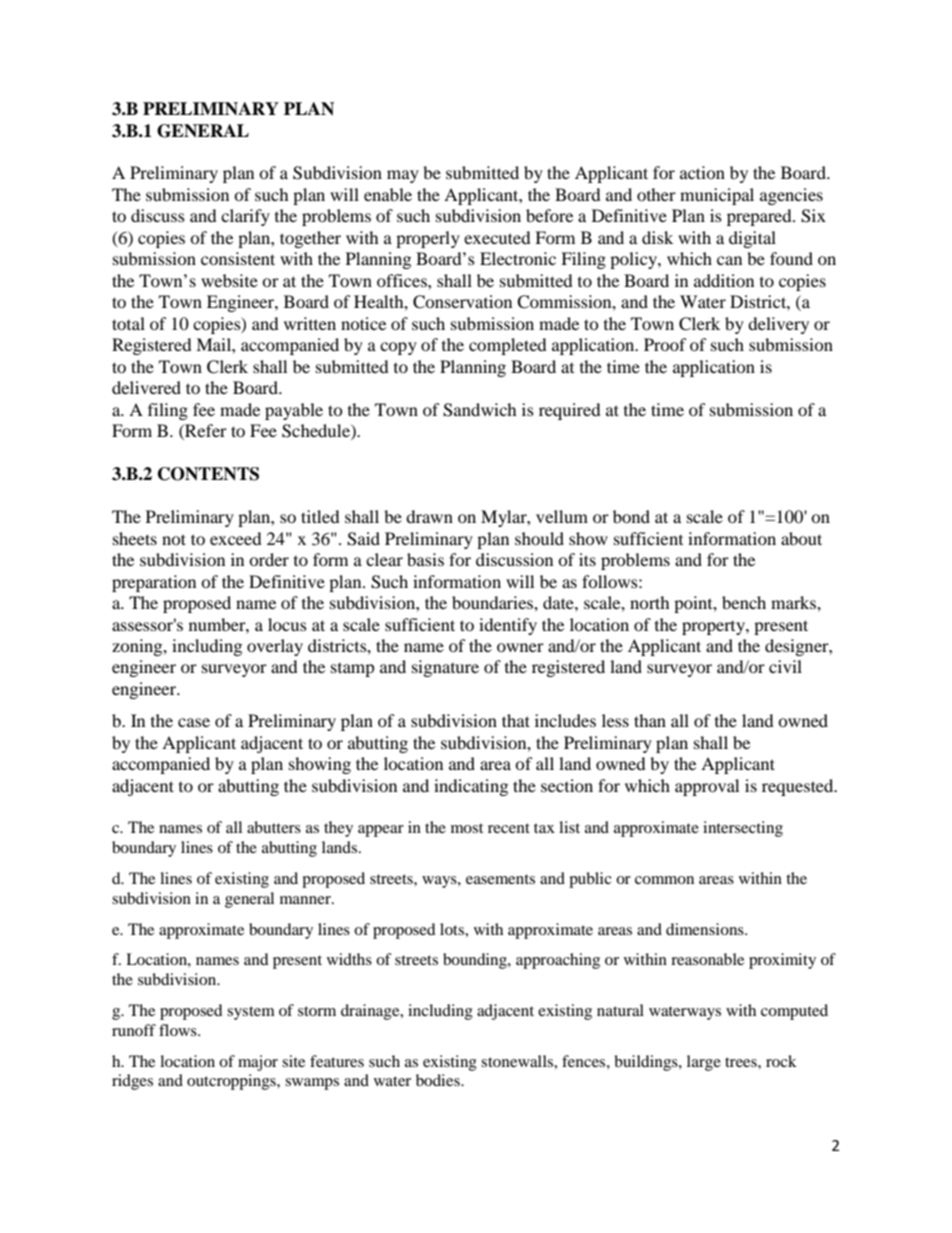 This page has width=952, height=1233. Describe the element at coordinates (338, 829) in the page. I see `they` at that location.
